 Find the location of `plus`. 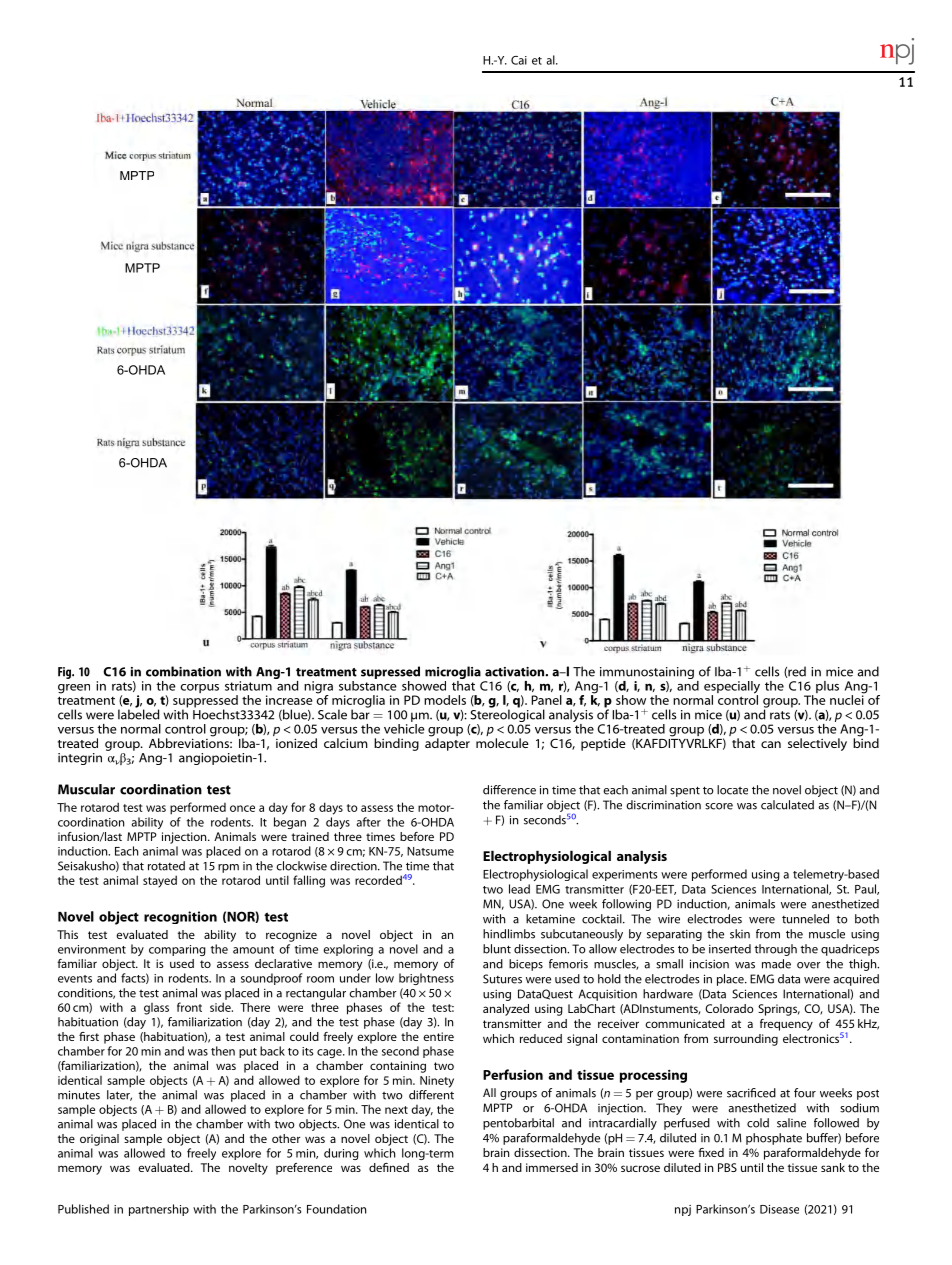

plus is located at coordinates (827, 687).
